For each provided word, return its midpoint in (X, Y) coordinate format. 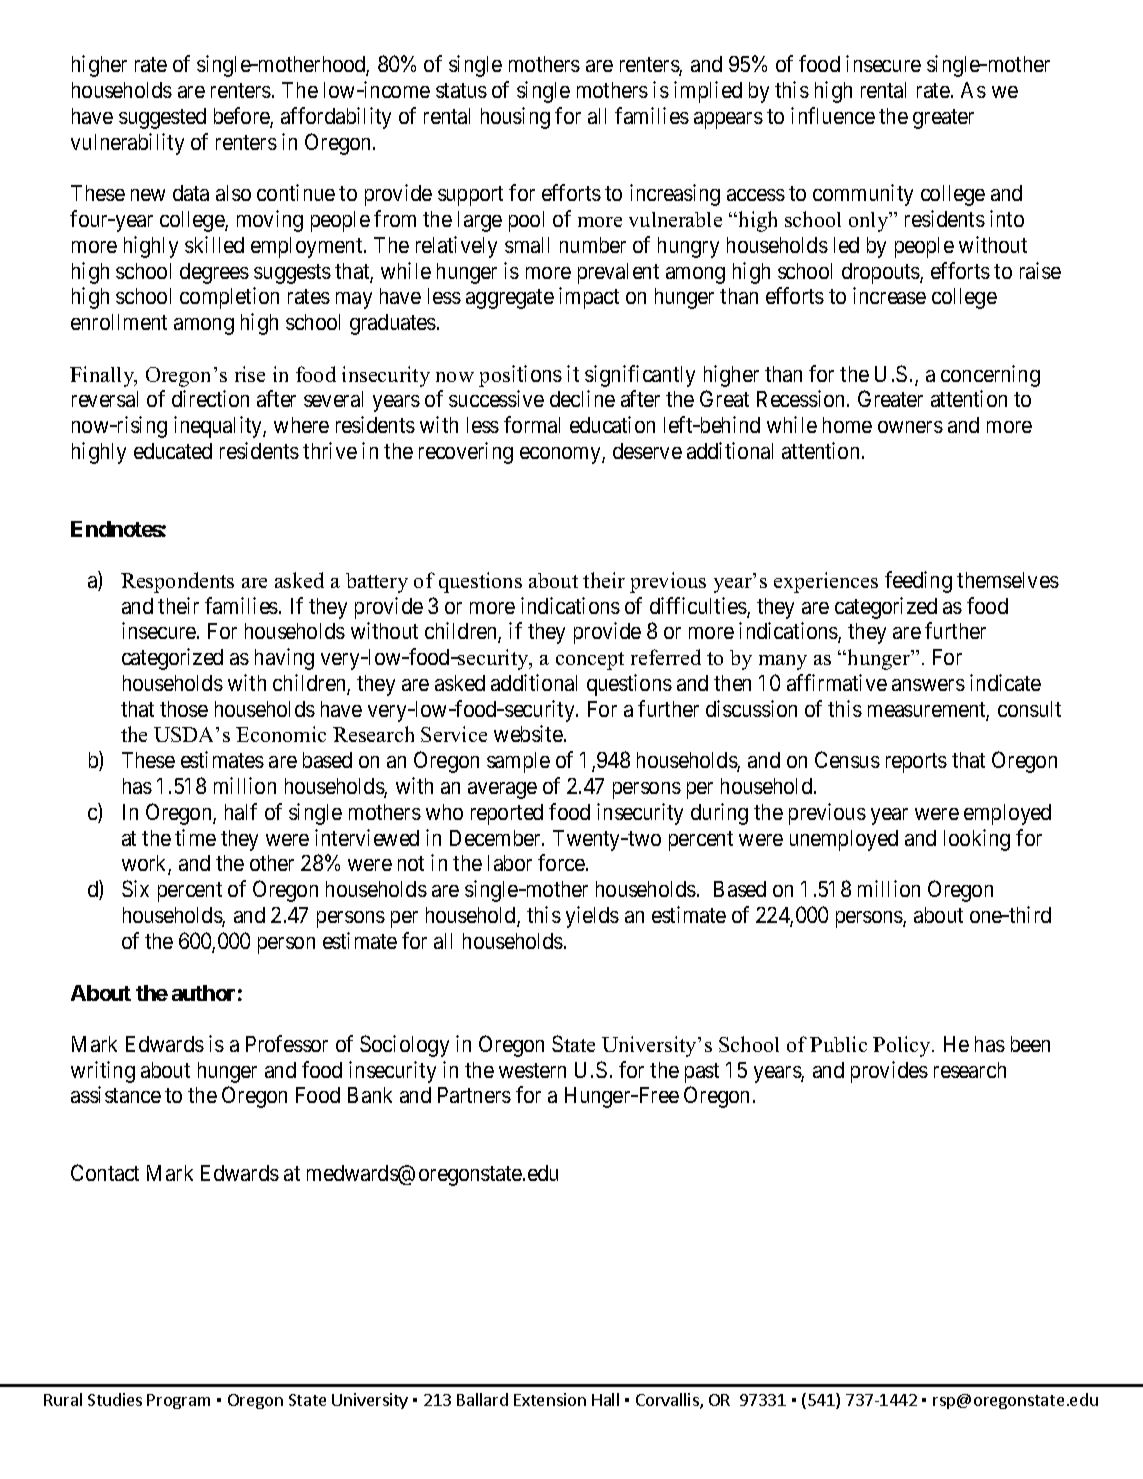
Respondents (177, 582)
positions (520, 376)
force (562, 862)
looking (977, 840)
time (195, 837)
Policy (903, 1046)
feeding (918, 582)
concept (590, 661)
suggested (162, 118)
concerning (990, 376)
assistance (116, 1094)
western (532, 1070)
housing (515, 118)
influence (833, 115)
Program (178, 1401)
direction (210, 398)
